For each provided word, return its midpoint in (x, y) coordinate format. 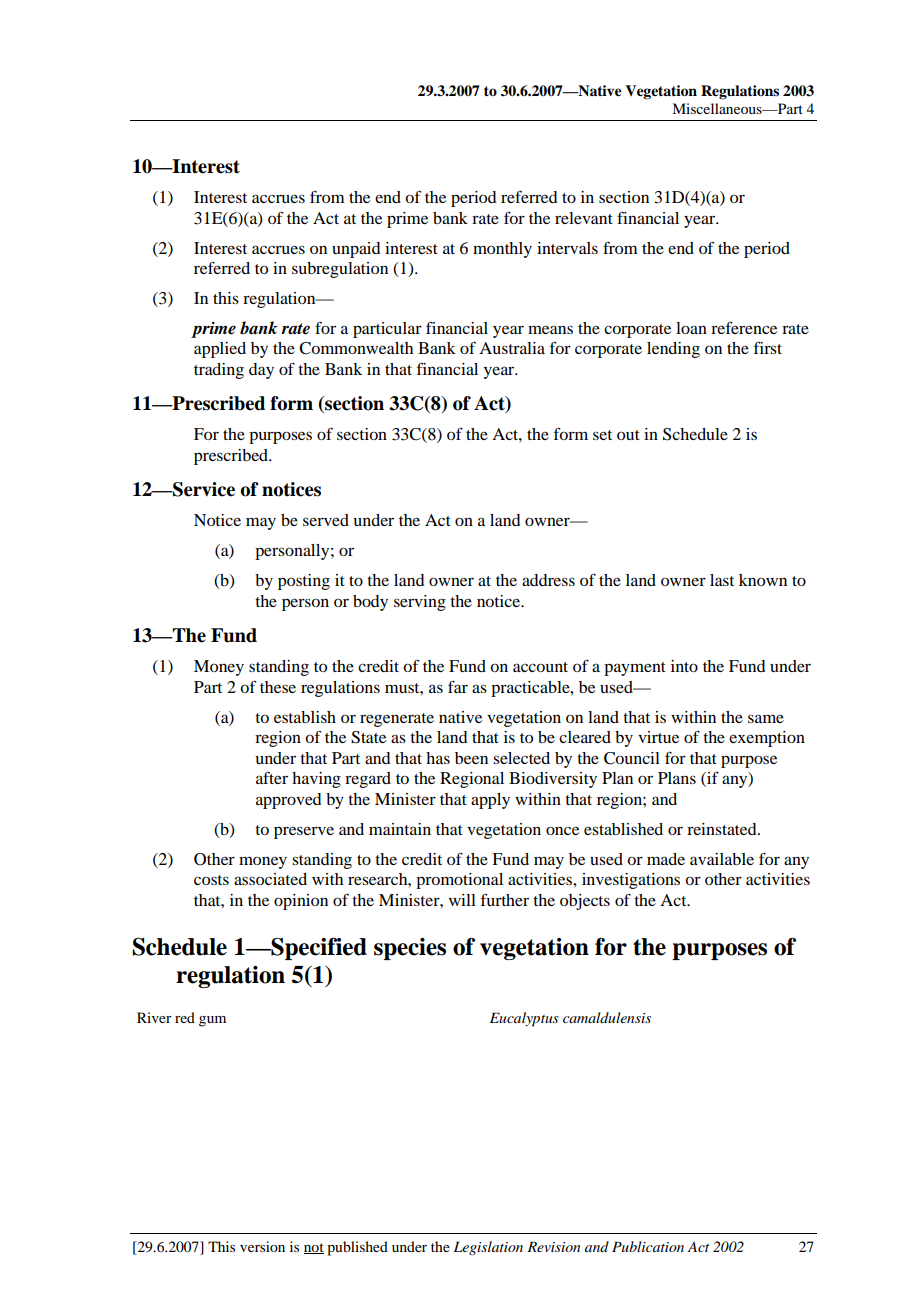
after (272, 778)
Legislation (488, 1248)
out (628, 435)
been (471, 758)
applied (220, 350)
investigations (631, 881)
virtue (658, 737)
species (410, 949)
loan (691, 328)
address (548, 580)
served (326, 520)
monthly (502, 250)
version (262, 1246)
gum (212, 1021)
